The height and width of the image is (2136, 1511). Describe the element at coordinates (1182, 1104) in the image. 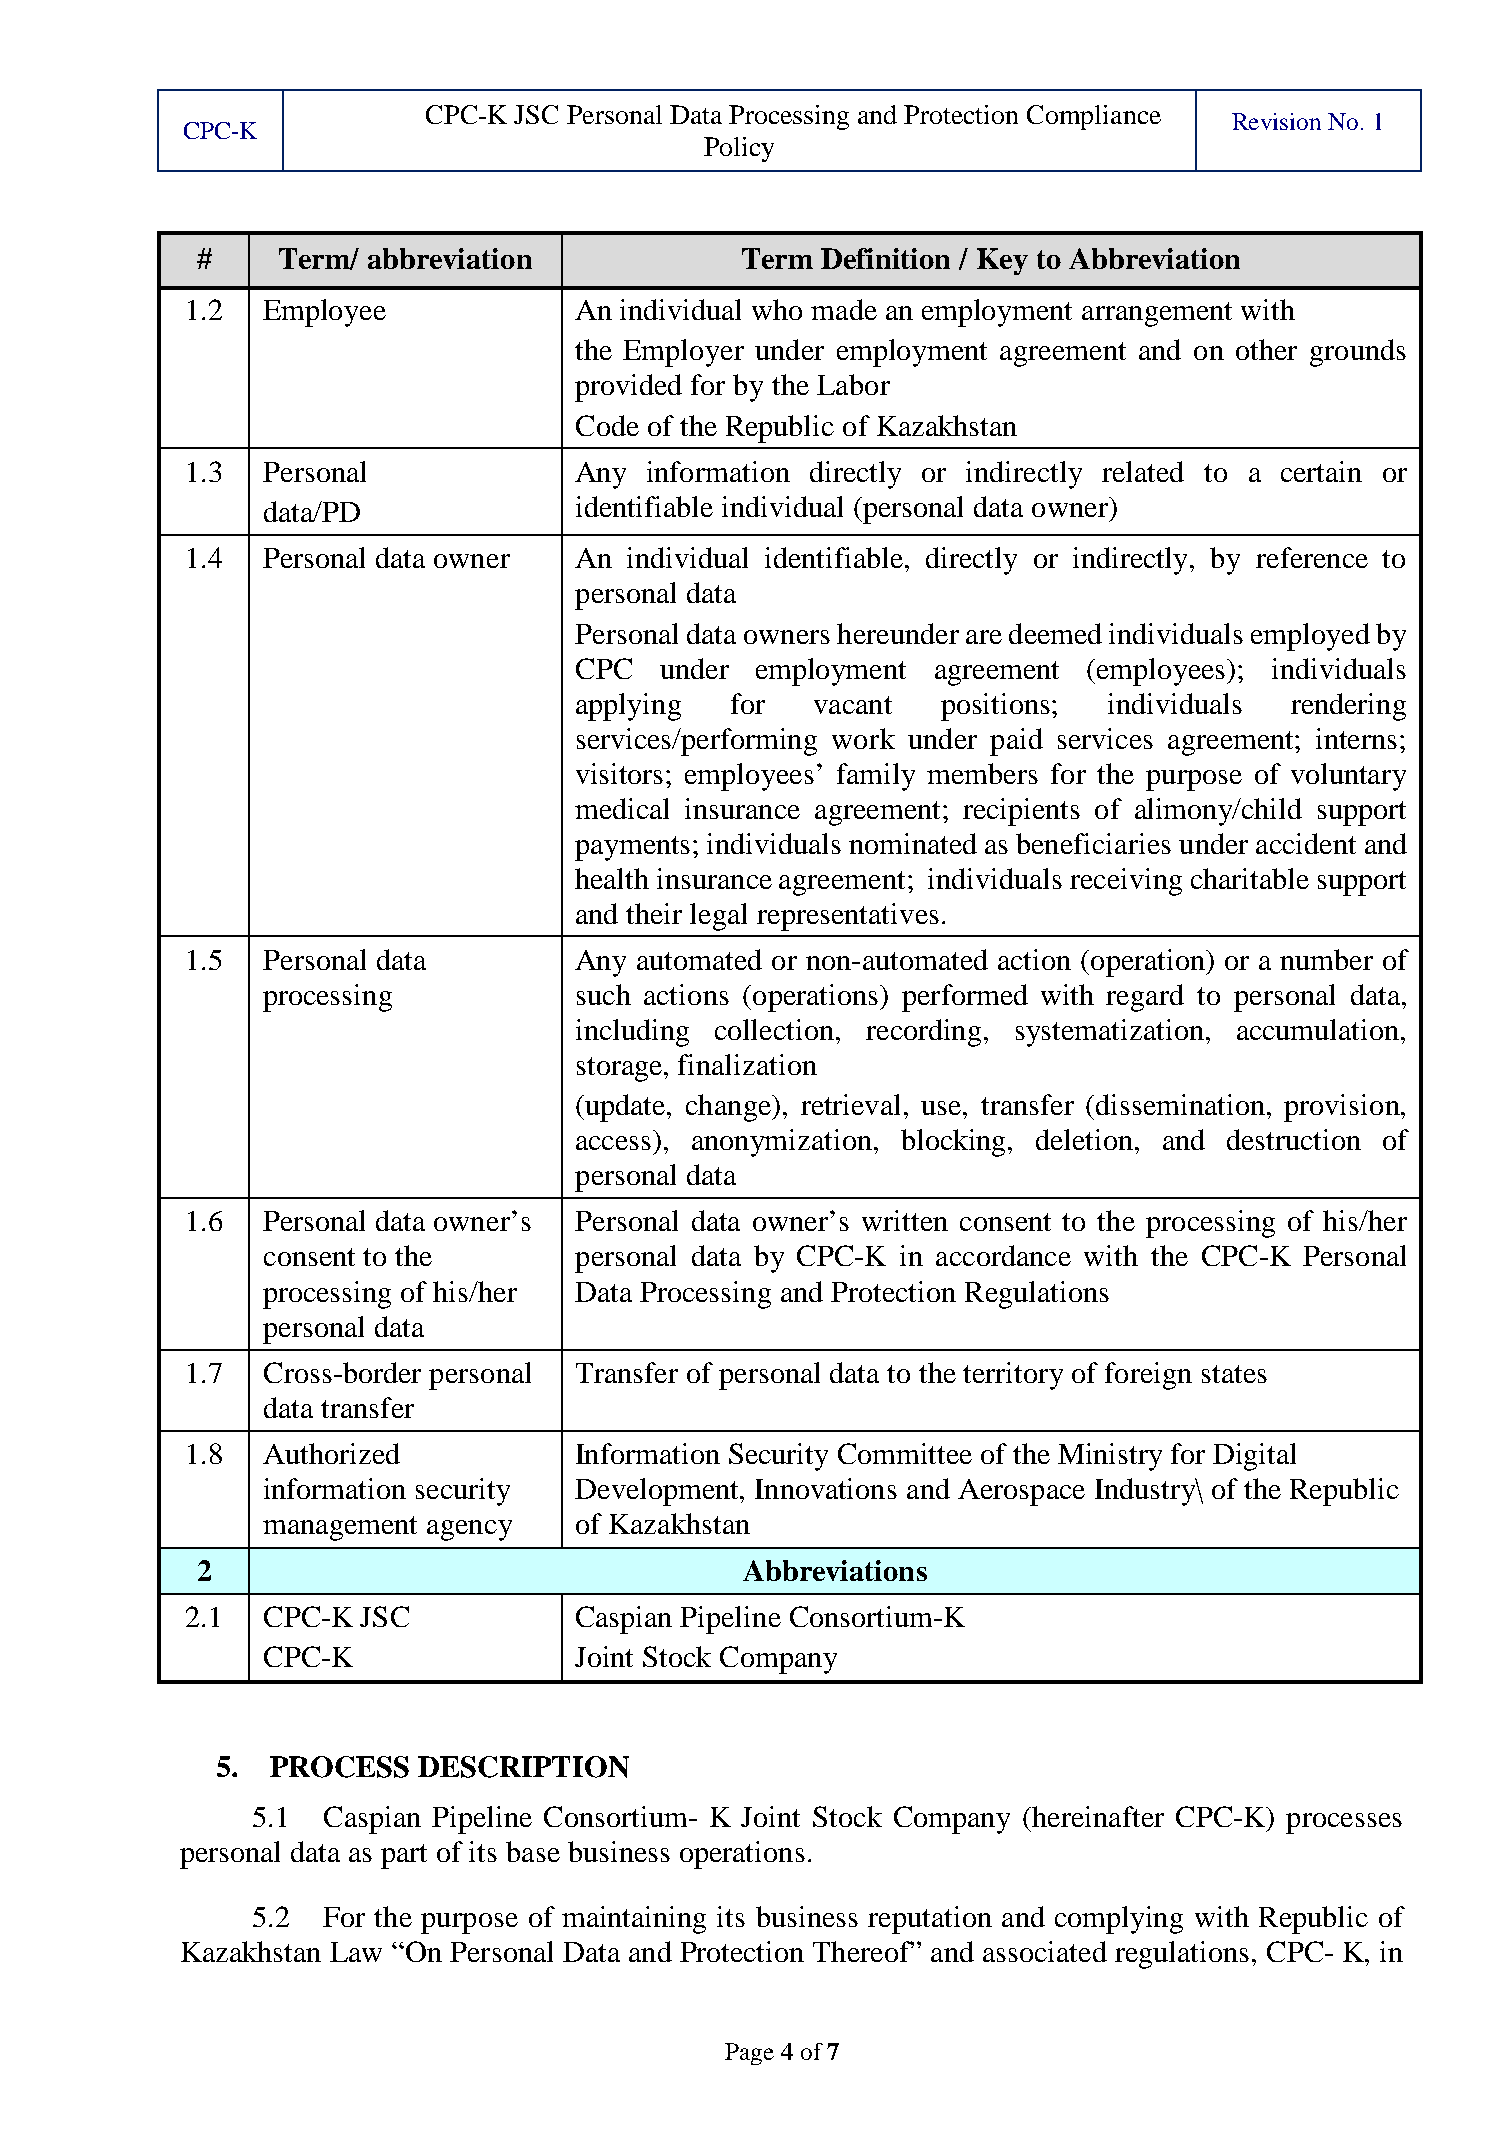

I see `dissemination` at that location.
